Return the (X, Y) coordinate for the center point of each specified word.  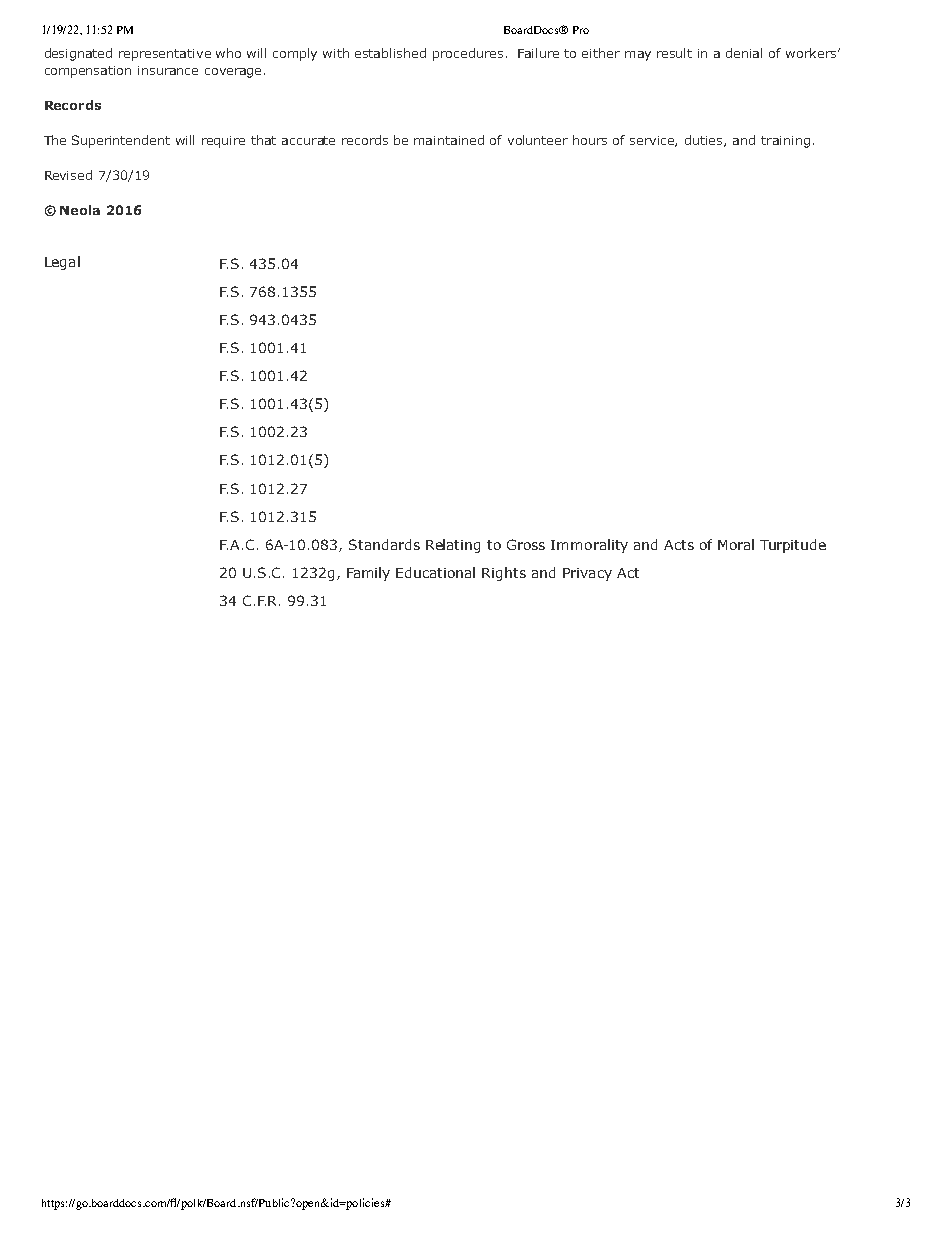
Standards (384, 544)
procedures (468, 54)
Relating (453, 546)
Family (368, 574)
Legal (62, 263)
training (785, 142)
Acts (679, 545)
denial (744, 53)
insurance (168, 70)
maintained (449, 140)
